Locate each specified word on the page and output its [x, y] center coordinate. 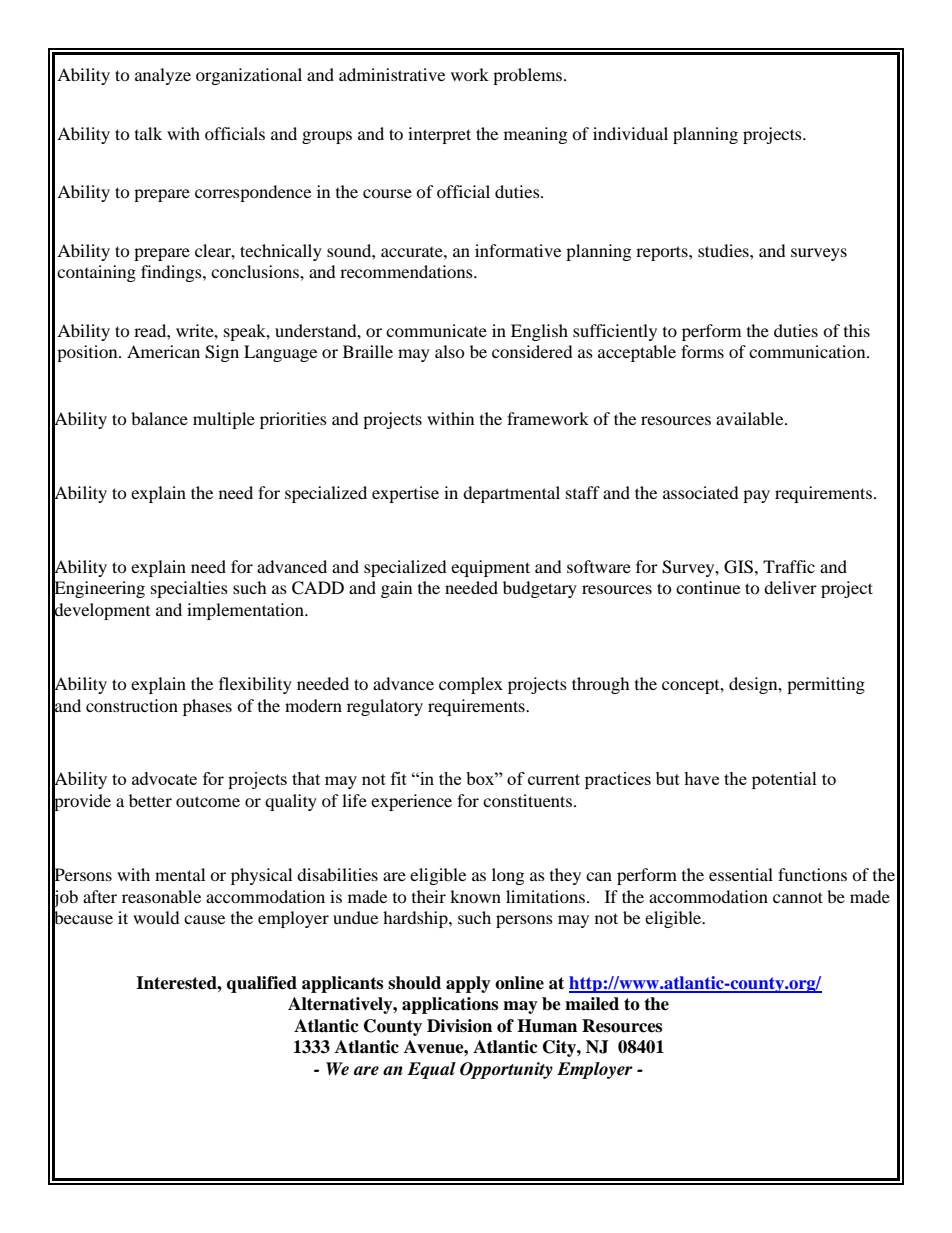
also [450, 351]
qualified [262, 984]
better [150, 800]
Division [459, 1026]
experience [411, 802]
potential [784, 780]
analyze [163, 76]
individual [630, 133]
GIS [738, 567]
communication [808, 351]
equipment [490, 568]
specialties [189, 589]
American [163, 351]
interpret [439, 135]
